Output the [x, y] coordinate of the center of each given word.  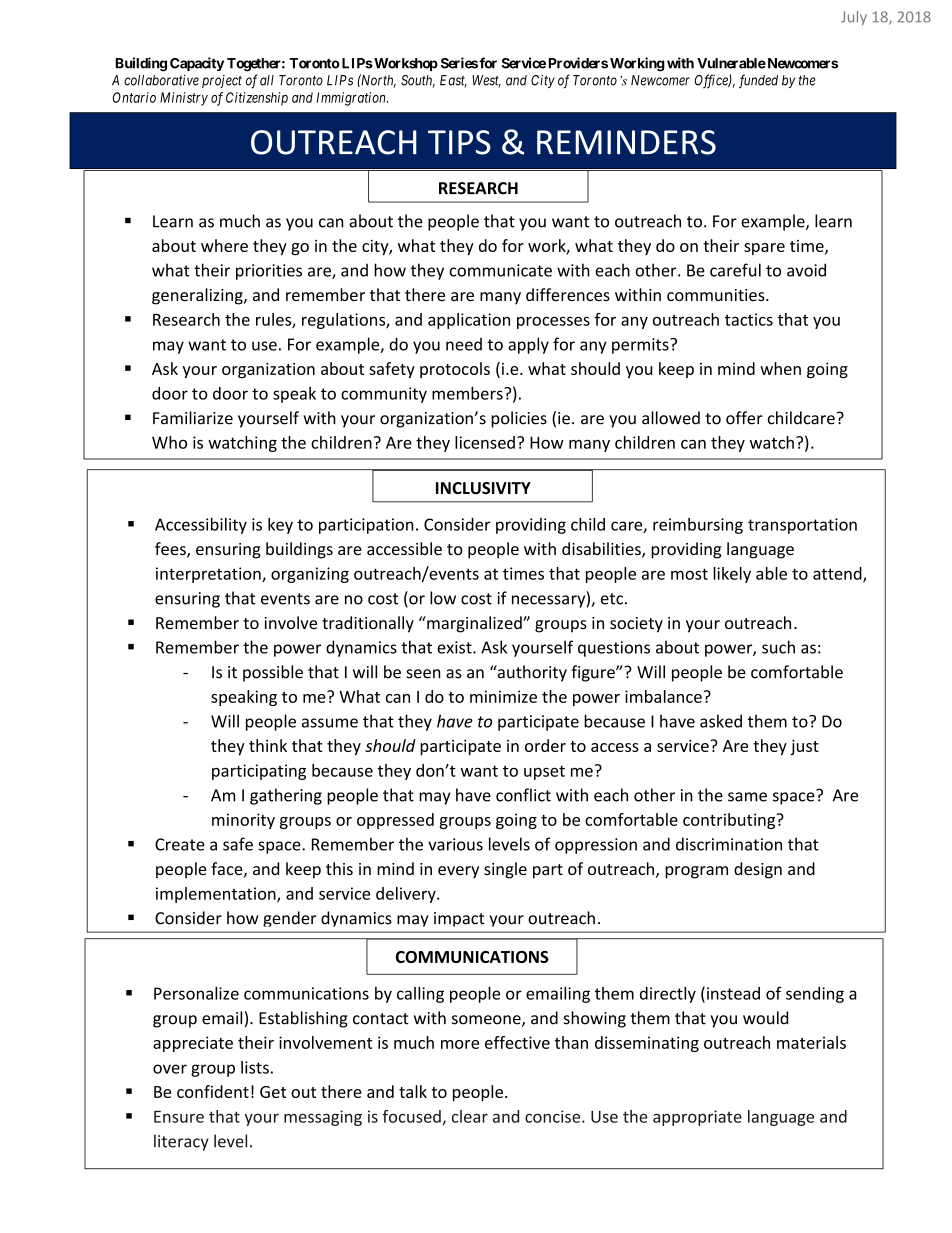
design [758, 870]
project [222, 81]
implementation [217, 895]
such [778, 647]
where [224, 245]
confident [213, 1091]
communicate [501, 270]
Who [169, 442]
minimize [503, 696]
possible [273, 673]
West [486, 81]
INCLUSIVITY [483, 488]
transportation [802, 526]
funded [758, 81]
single [505, 870]
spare [764, 249]
